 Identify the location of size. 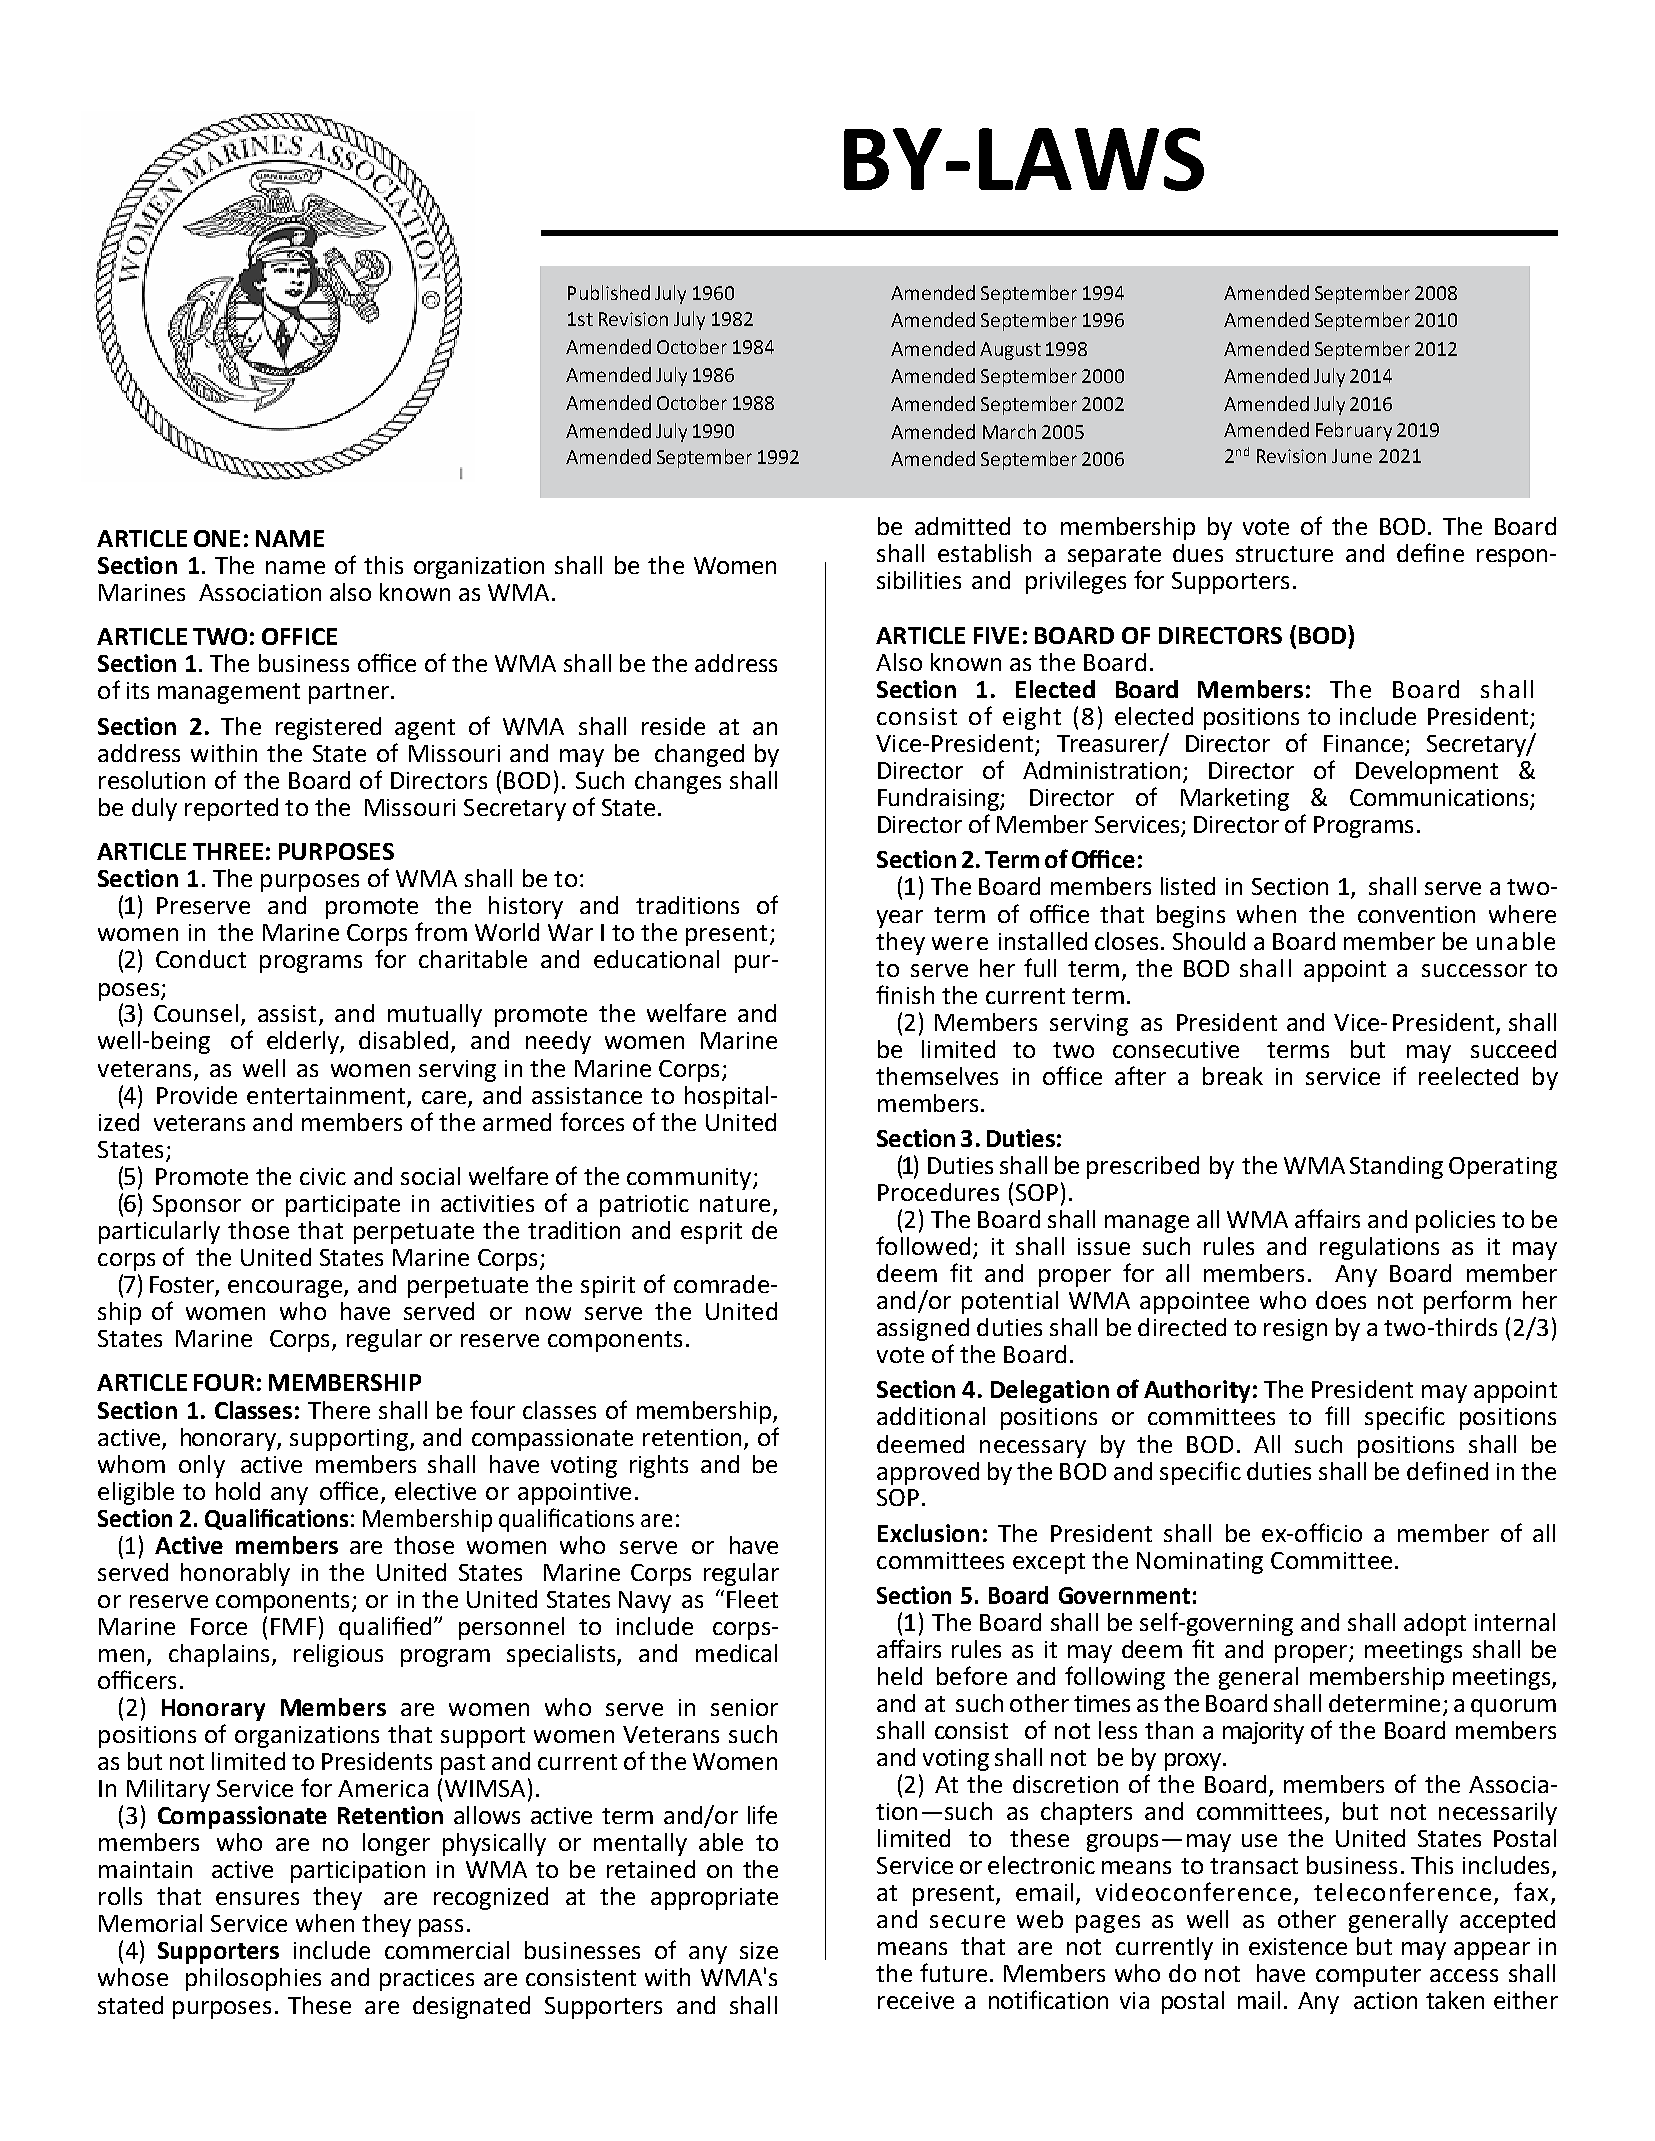
(759, 1950).
